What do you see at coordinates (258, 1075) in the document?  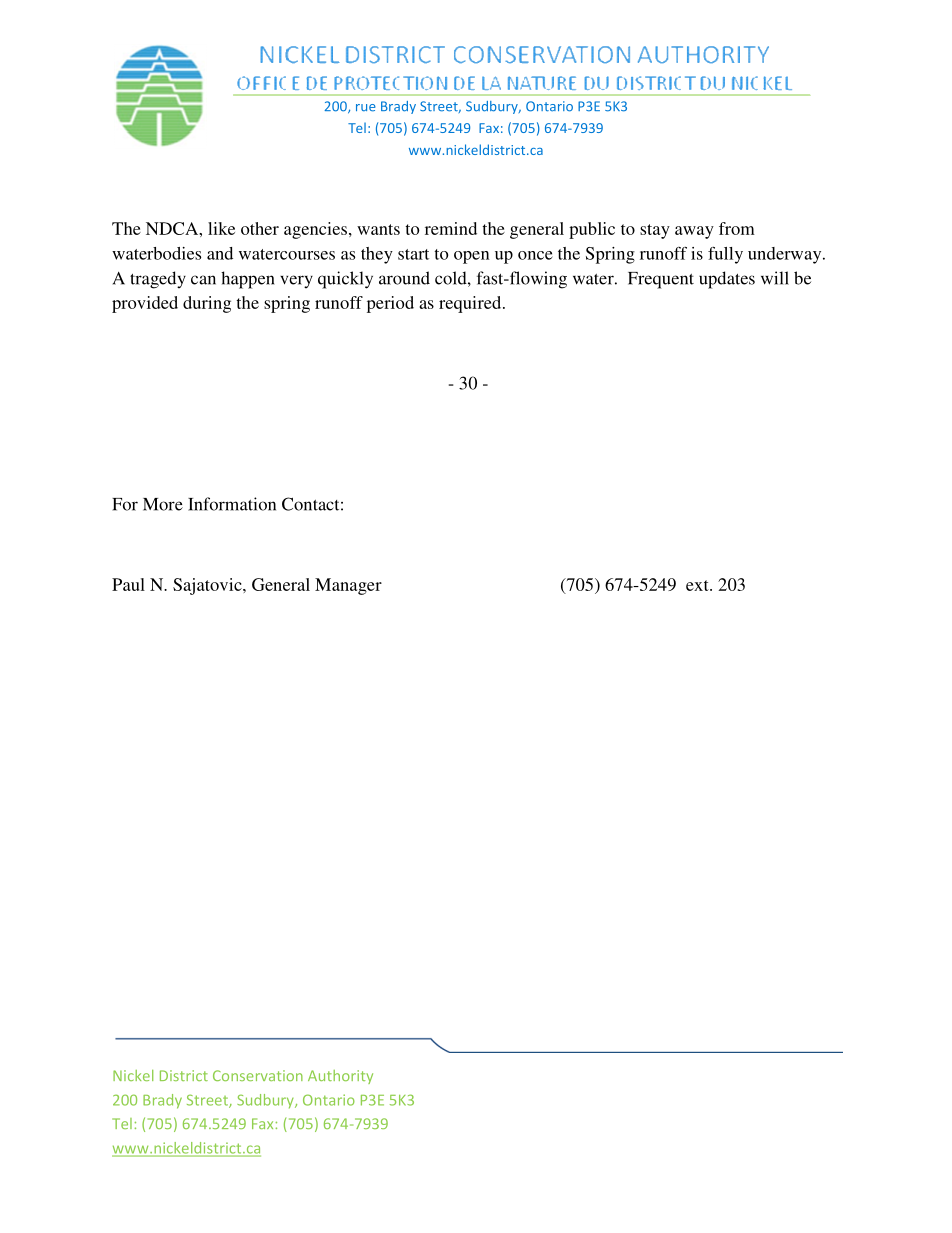 I see `Conservation` at bounding box center [258, 1075].
